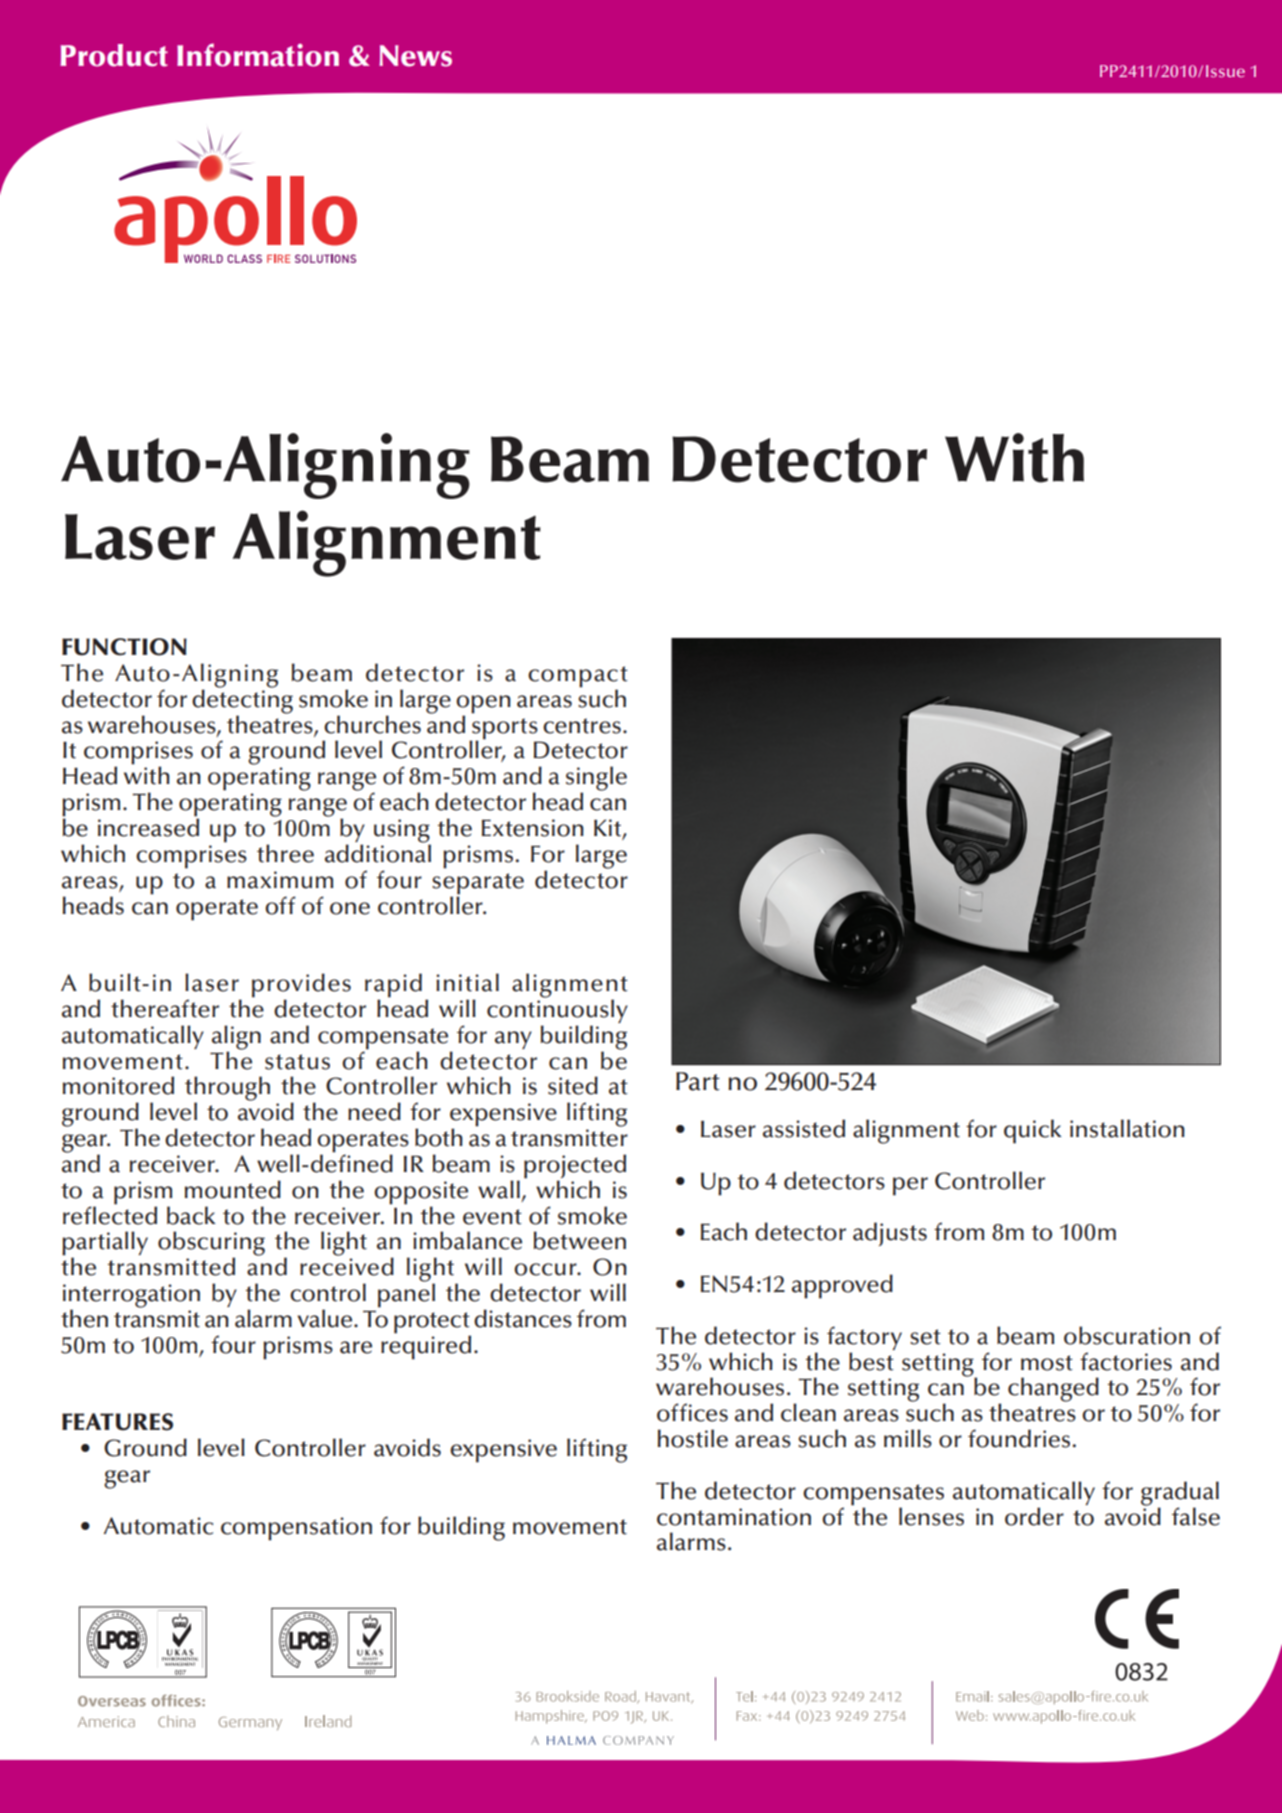 The width and height of the page is (1282, 1813). I want to click on compensation, so click(296, 1529).
